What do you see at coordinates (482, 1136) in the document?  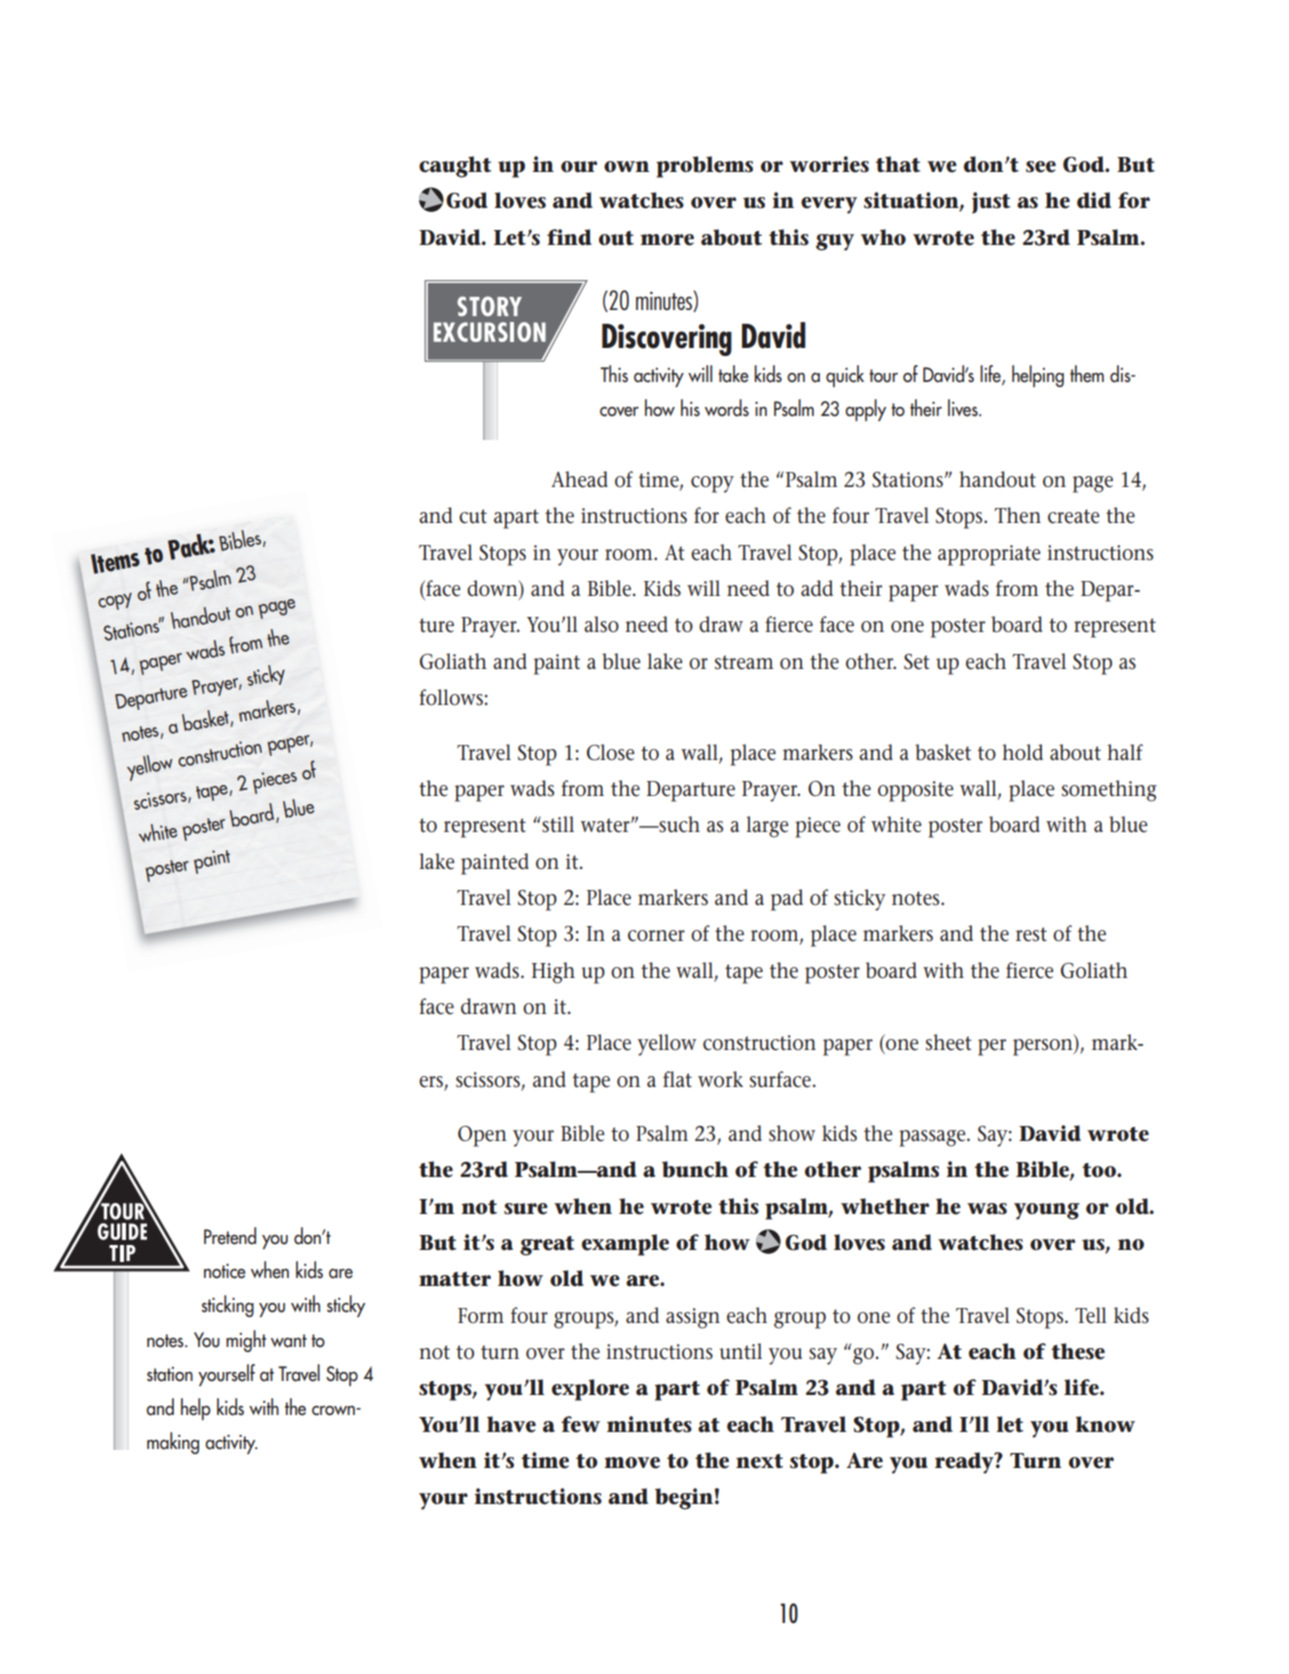 I see `Open` at bounding box center [482, 1136].
